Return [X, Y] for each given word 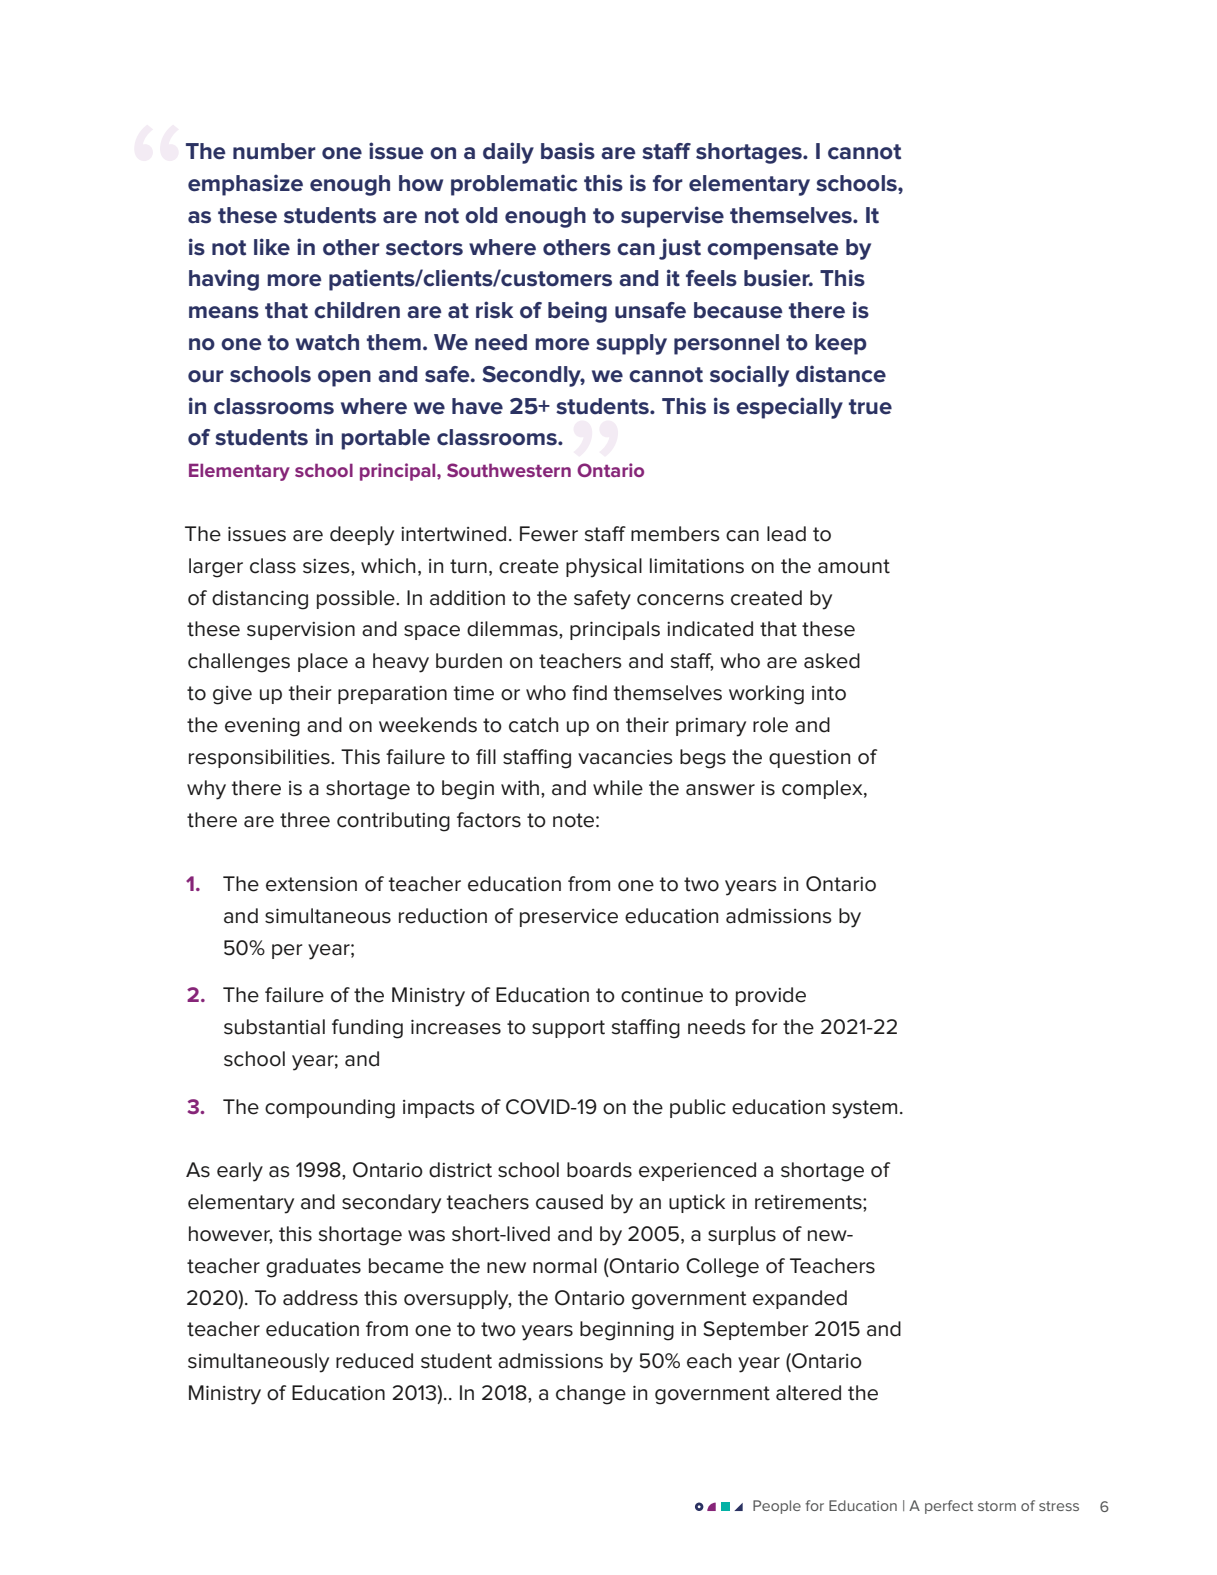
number [274, 151]
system [864, 1109]
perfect [949, 1507]
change [591, 1395]
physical [604, 568]
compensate [773, 250]
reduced [374, 1361]
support [568, 1029]
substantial [274, 1027]
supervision [301, 631]
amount [854, 566]
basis [568, 151]
